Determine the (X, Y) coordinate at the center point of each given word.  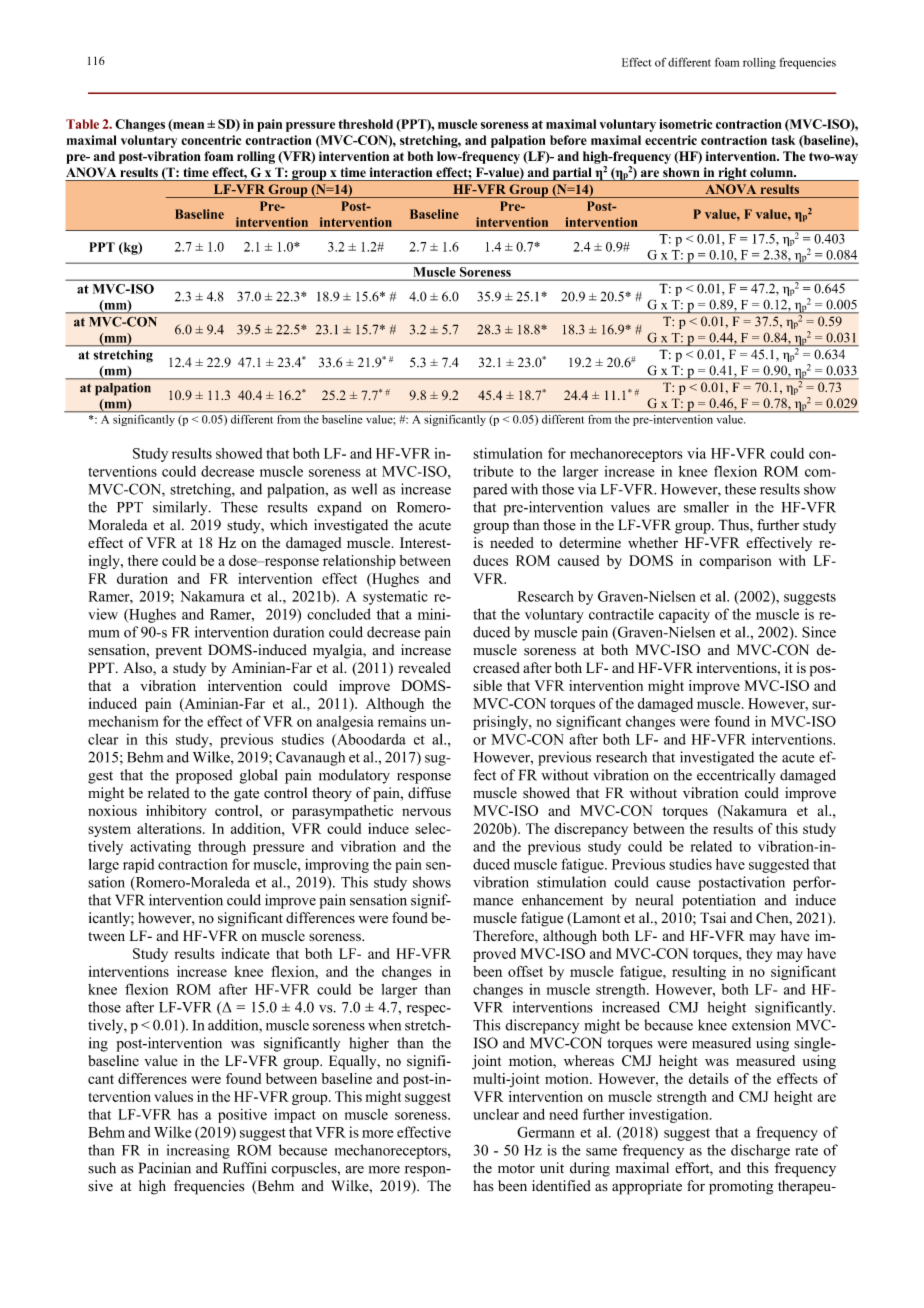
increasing (198, 1151)
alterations (170, 828)
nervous (426, 812)
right (732, 174)
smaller (706, 507)
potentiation (719, 901)
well (364, 489)
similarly (181, 508)
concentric (211, 140)
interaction (401, 172)
